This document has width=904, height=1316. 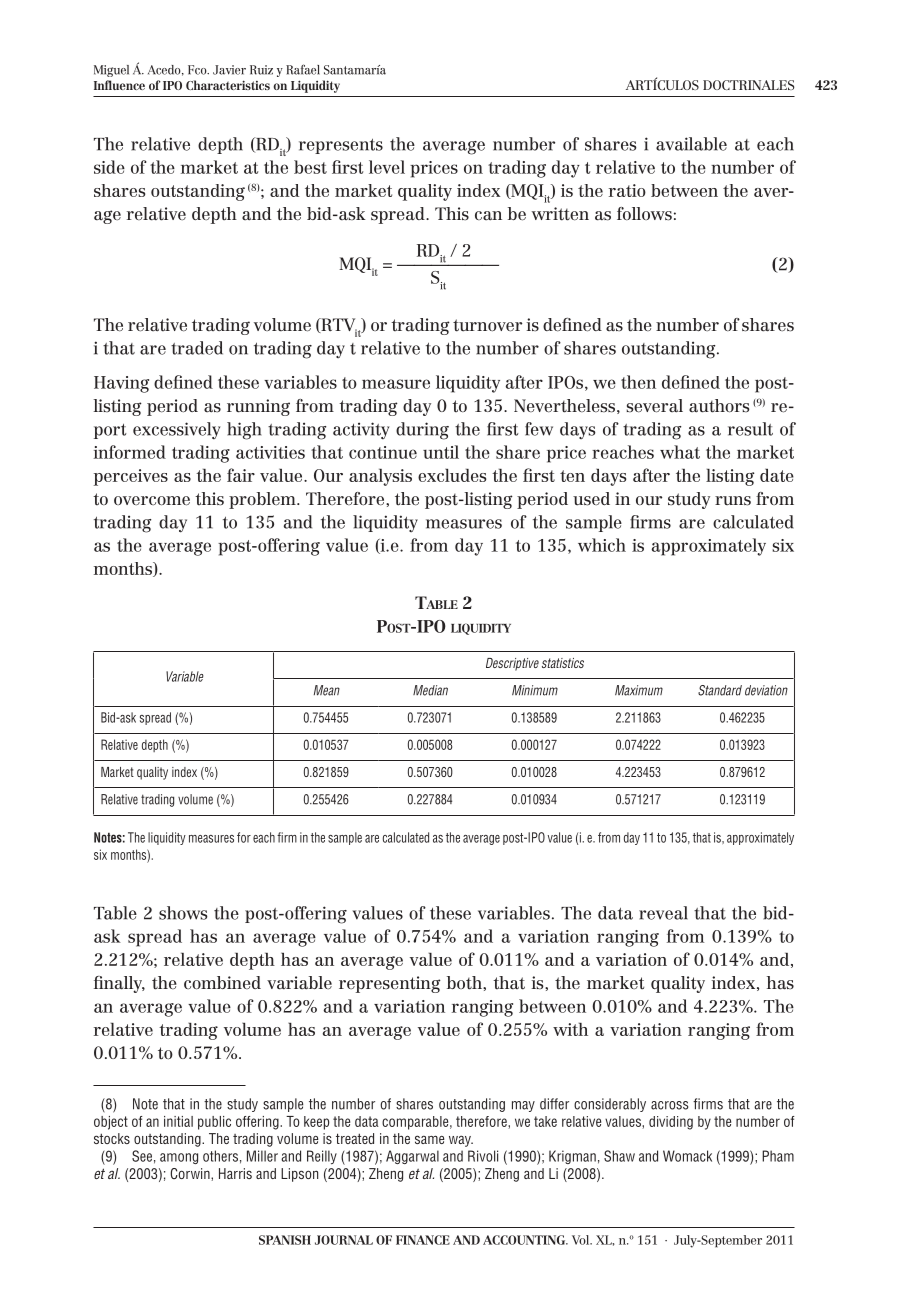 What do you see at coordinates (452, 475) in the document?
I see `excludes` at bounding box center [452, 475].
